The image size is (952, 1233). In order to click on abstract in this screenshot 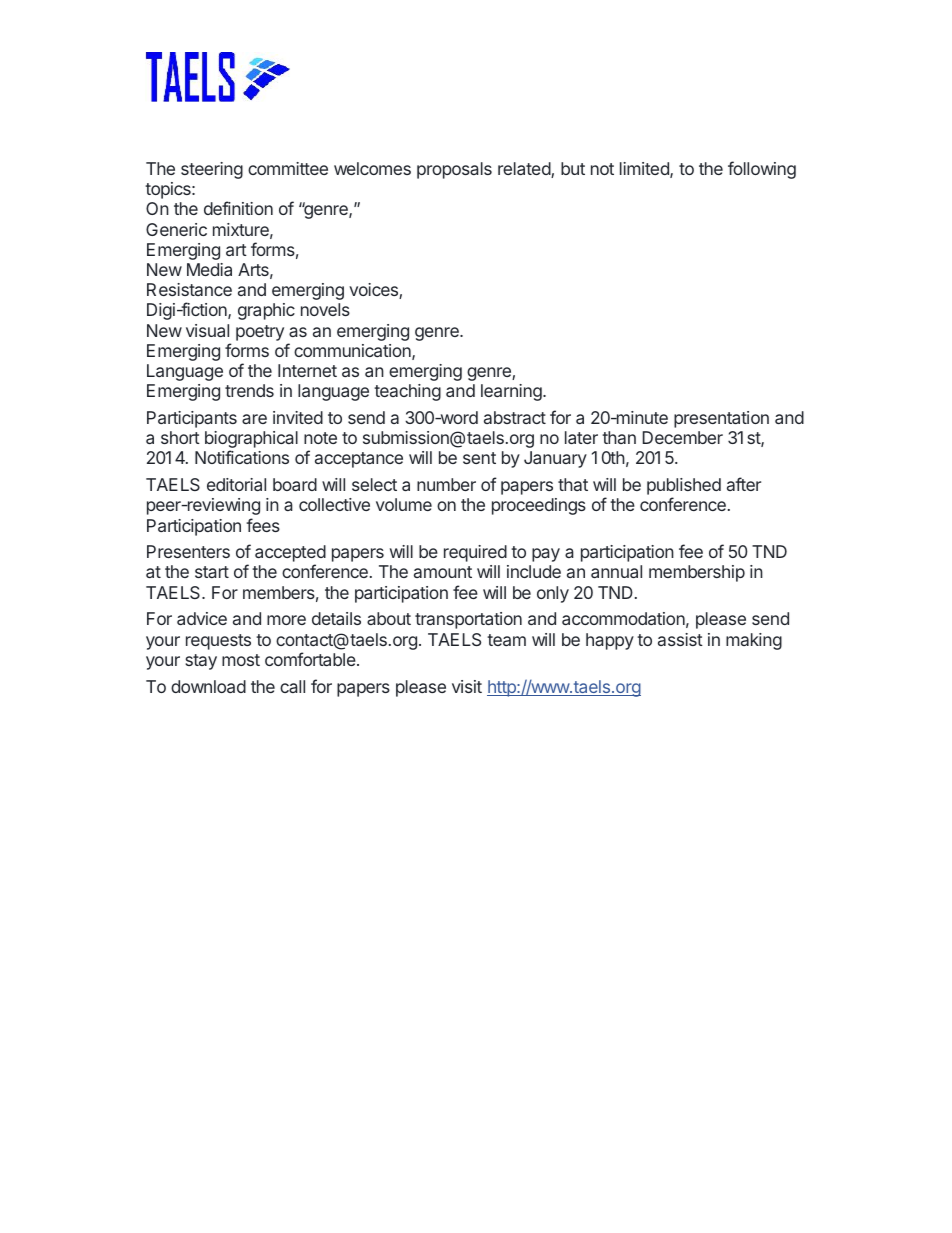, I will do `click(515, 417)`.
